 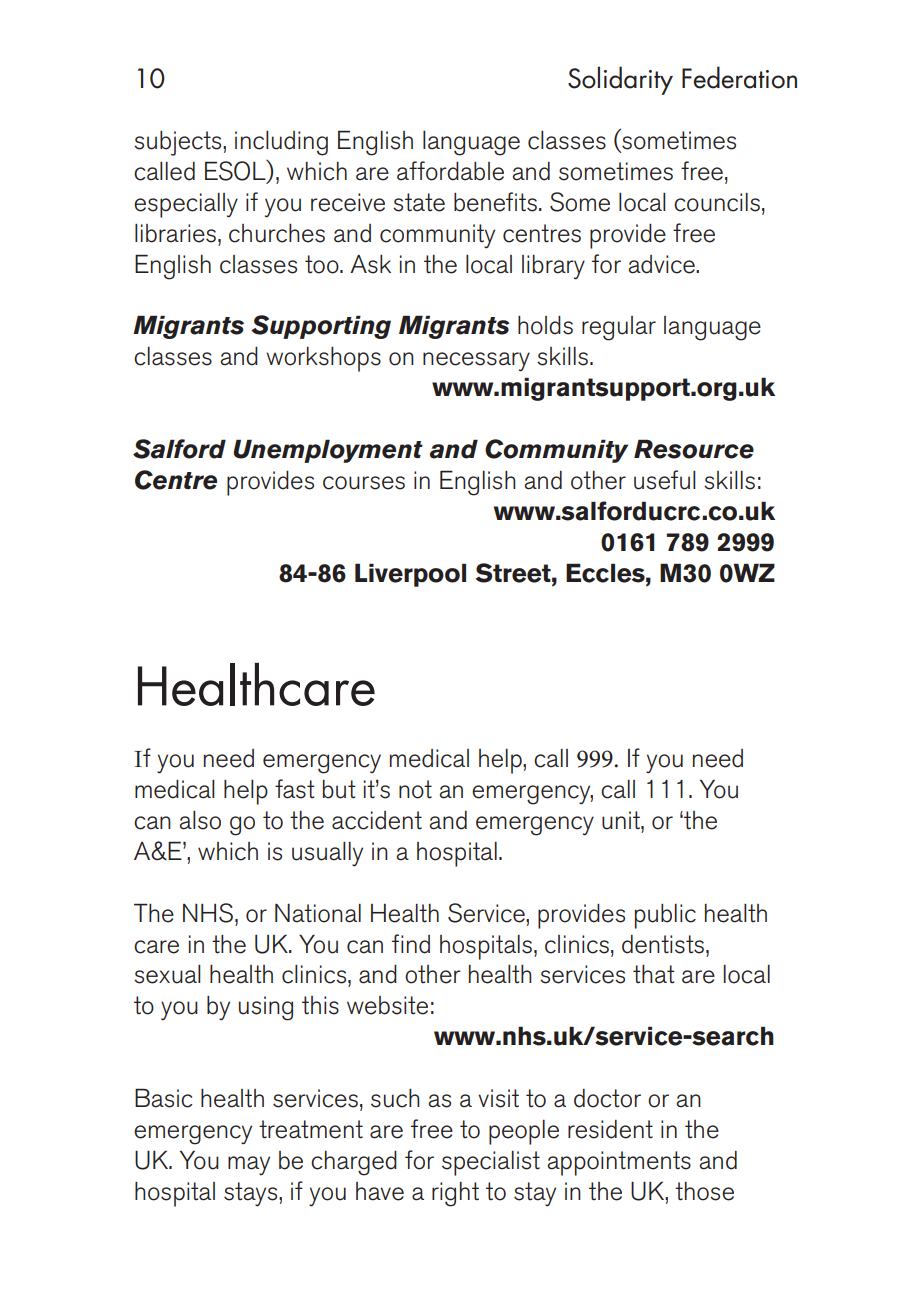 I want to click on courses, so click(x=364, y=483).
